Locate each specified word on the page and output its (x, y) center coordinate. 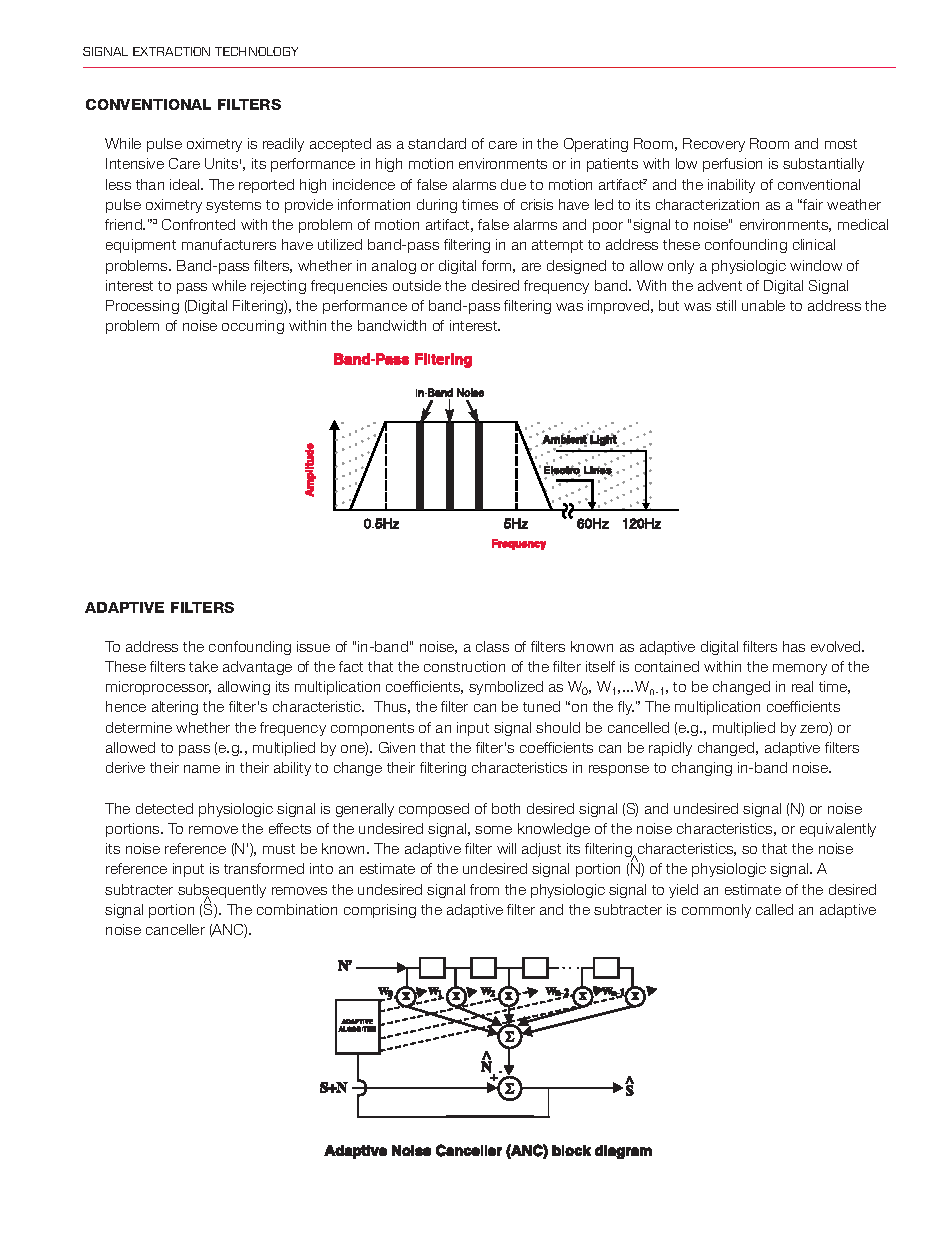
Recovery (714, 145)
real (802, 686)
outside (417, 285)
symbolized (506, 688)
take (203, 666)
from (484, 889)
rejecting (278, 287)
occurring (253, 327)
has (794, 646)
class (492, 646)
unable (763, 305)
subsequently (222, 892)
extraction (171, 51)
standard (437, 143)
